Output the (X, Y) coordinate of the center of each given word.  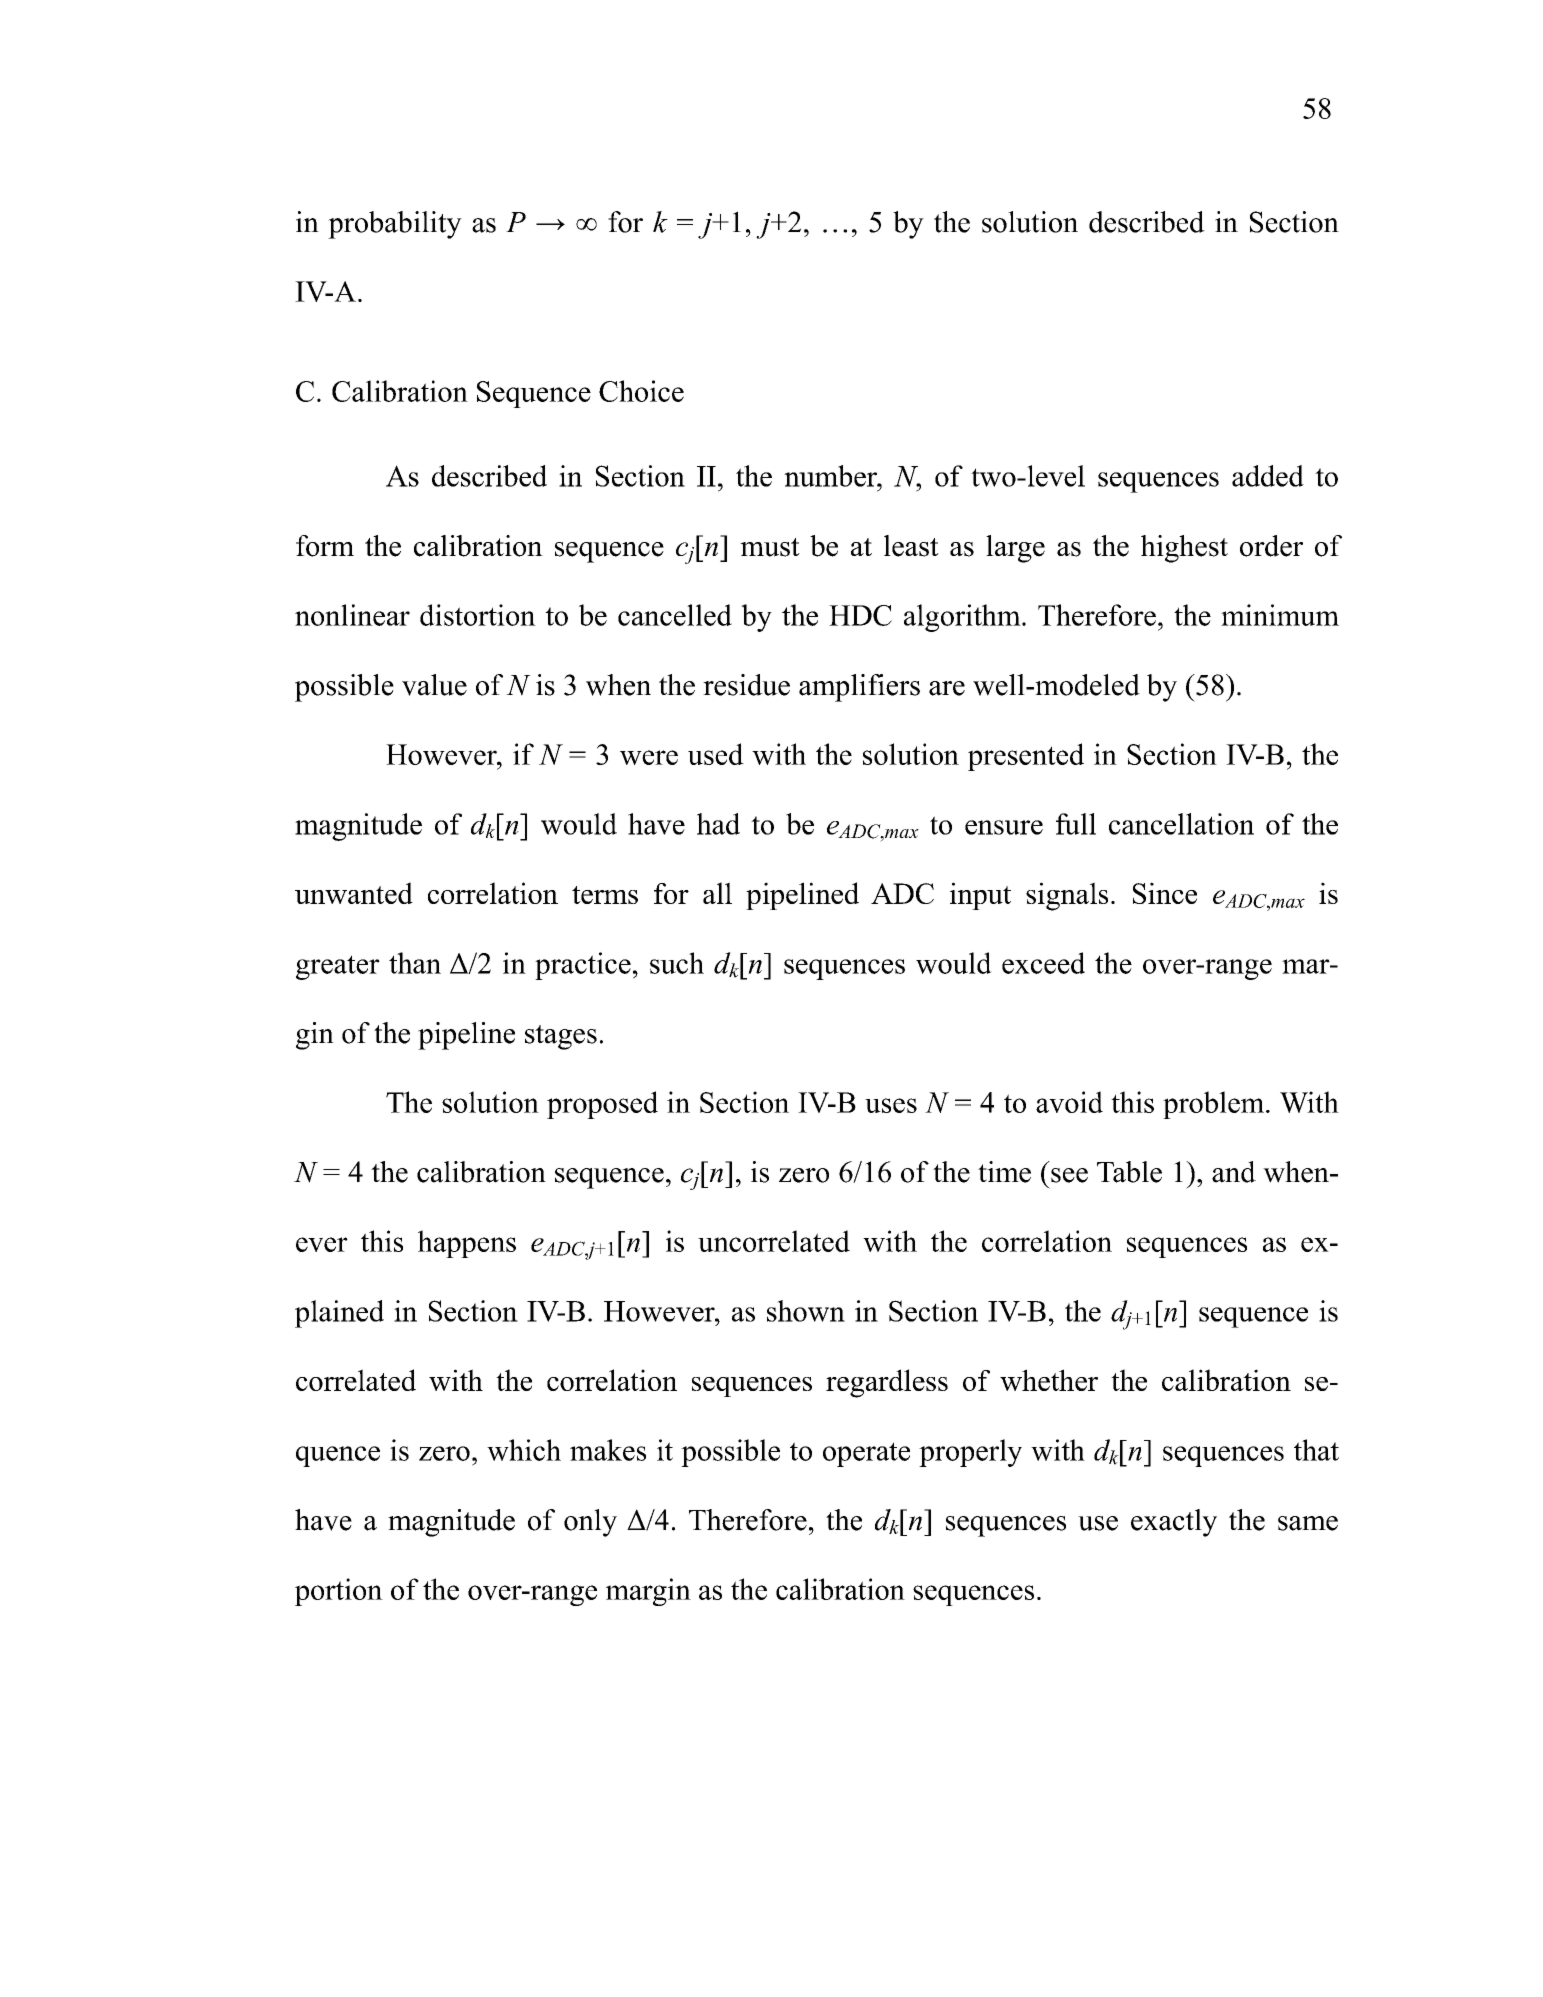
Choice (641, 391)
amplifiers (859, 688)
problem (1215, 1105)
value (434, 685)
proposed (602, 1105)
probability (395, 225)
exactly (1174, 1523)
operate (866, 1454)
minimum (1280, 615)
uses (891, 1105)
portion (339, 1592)
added (1268, 476)
